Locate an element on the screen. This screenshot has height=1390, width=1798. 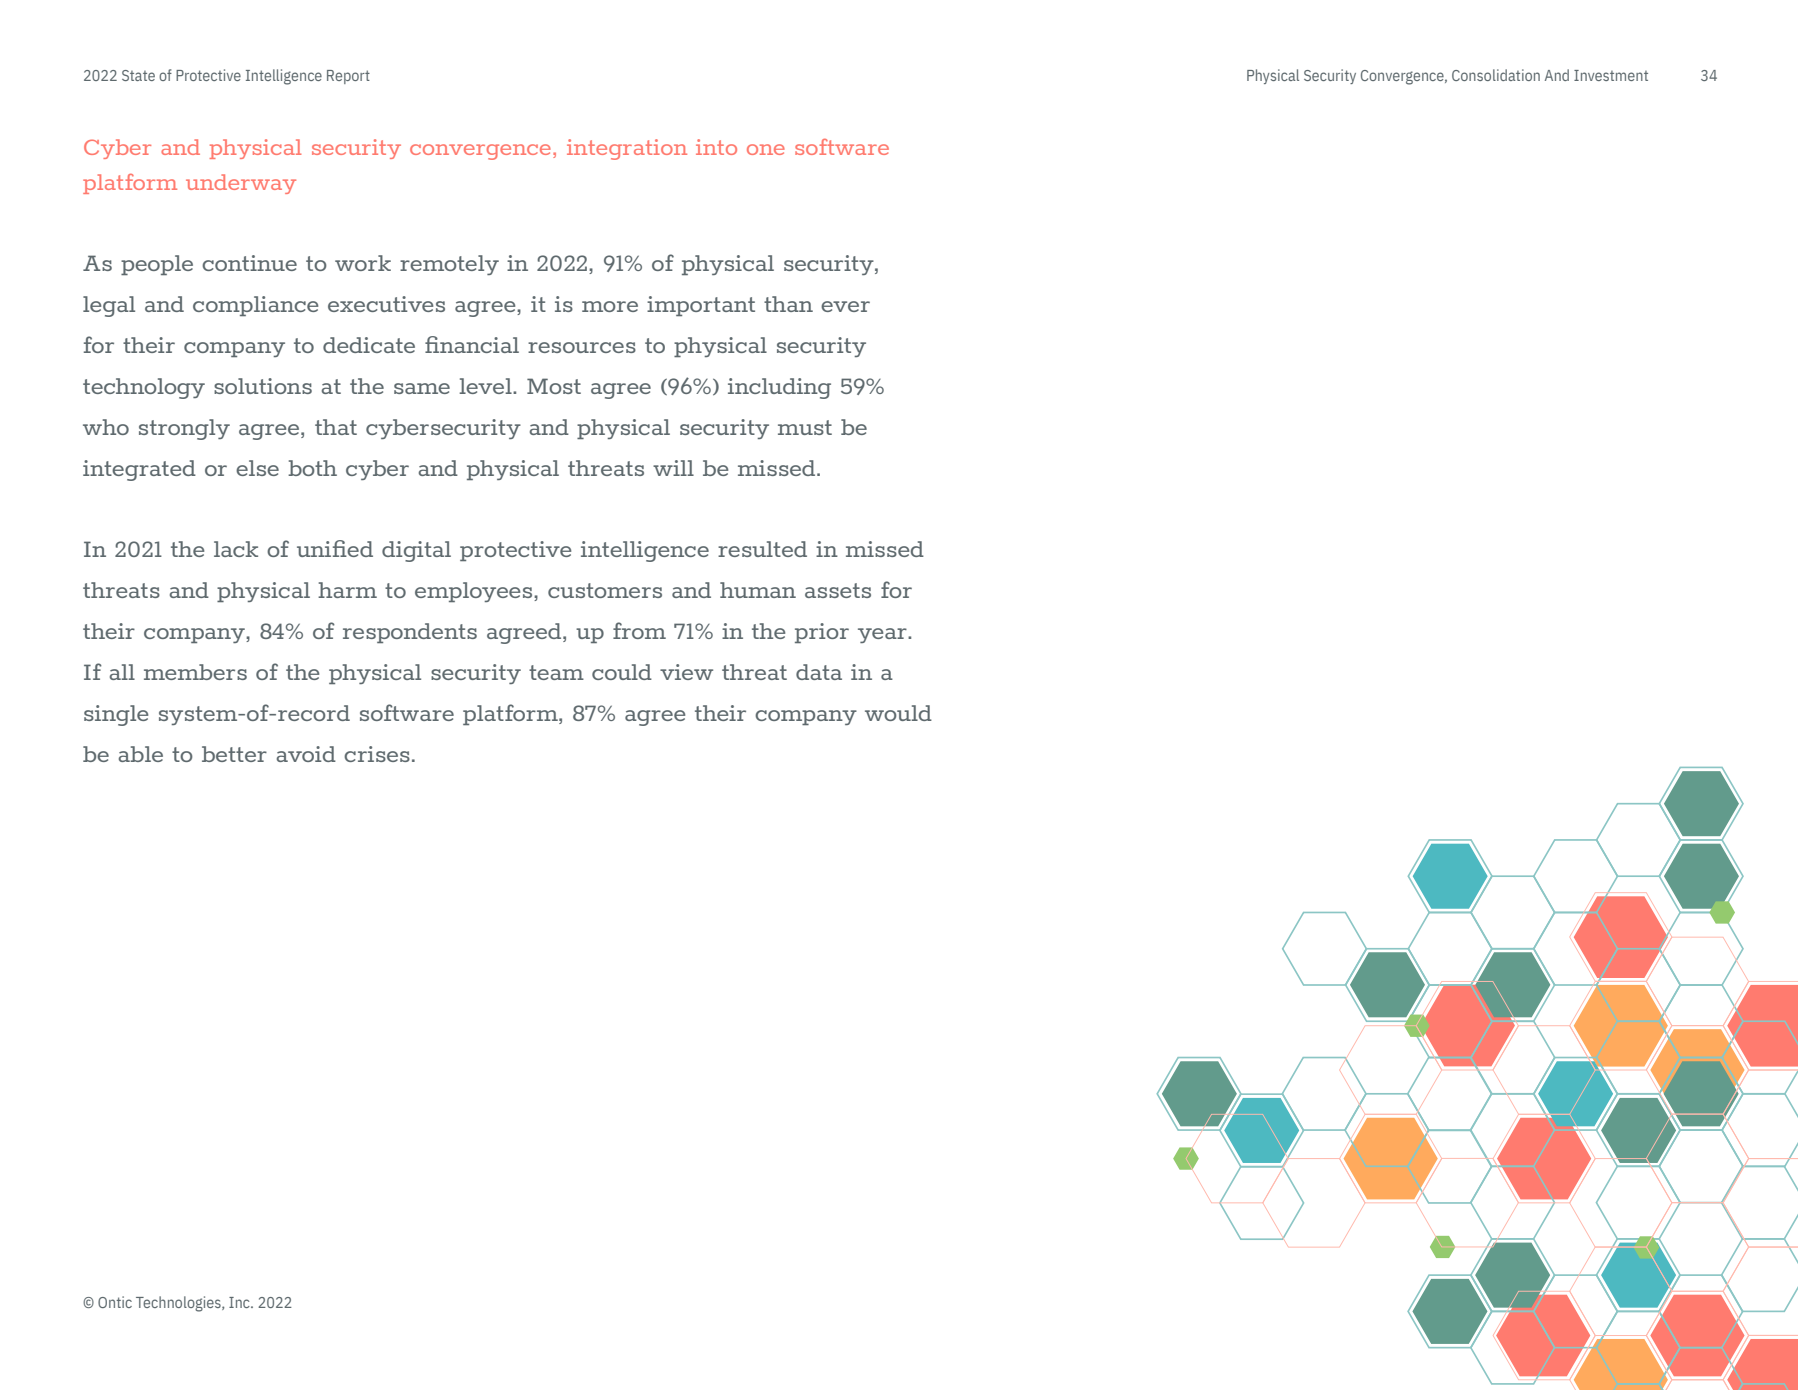
Technologies is located at coordinates (179, 1304).
